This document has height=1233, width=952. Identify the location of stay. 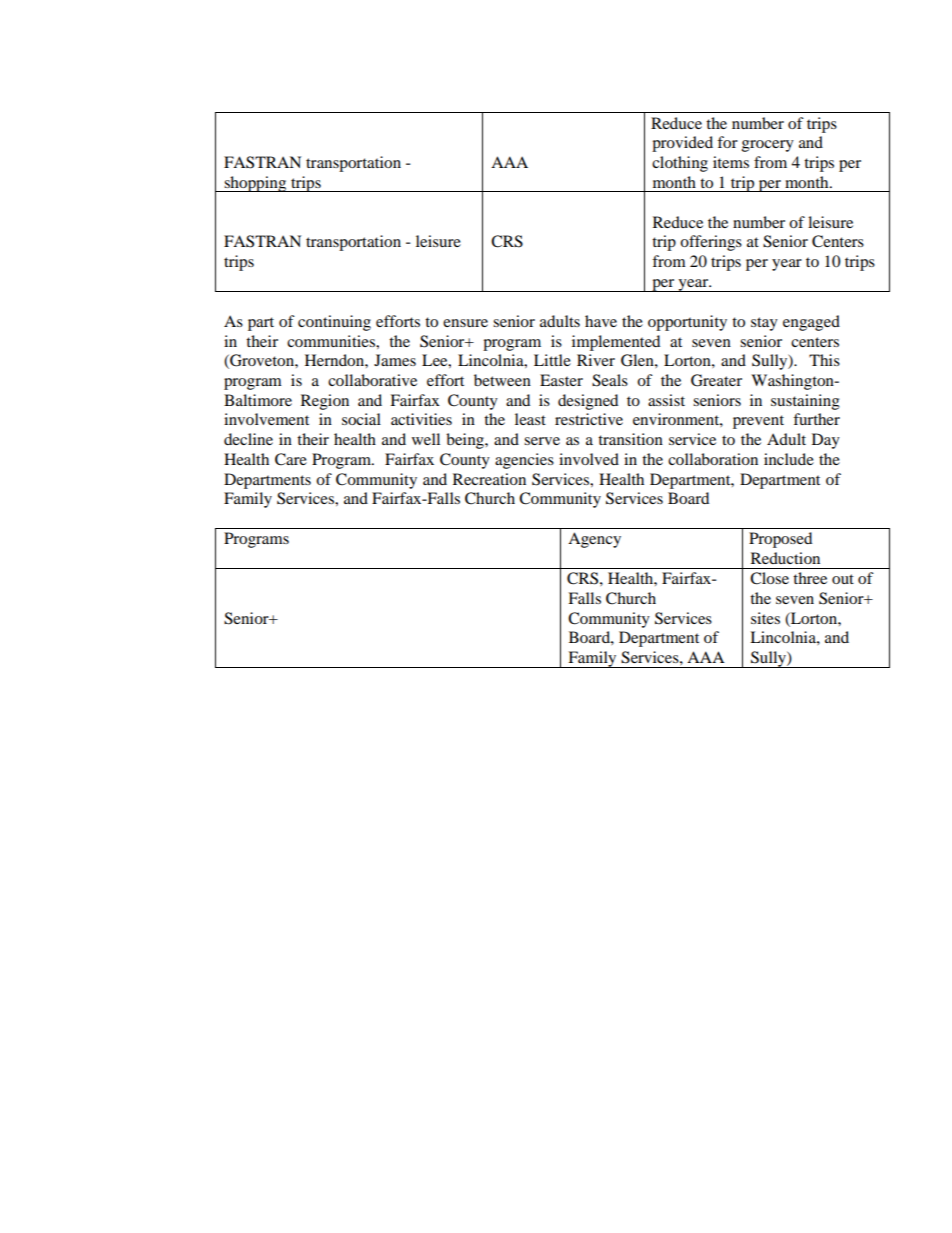
(764, 324).
